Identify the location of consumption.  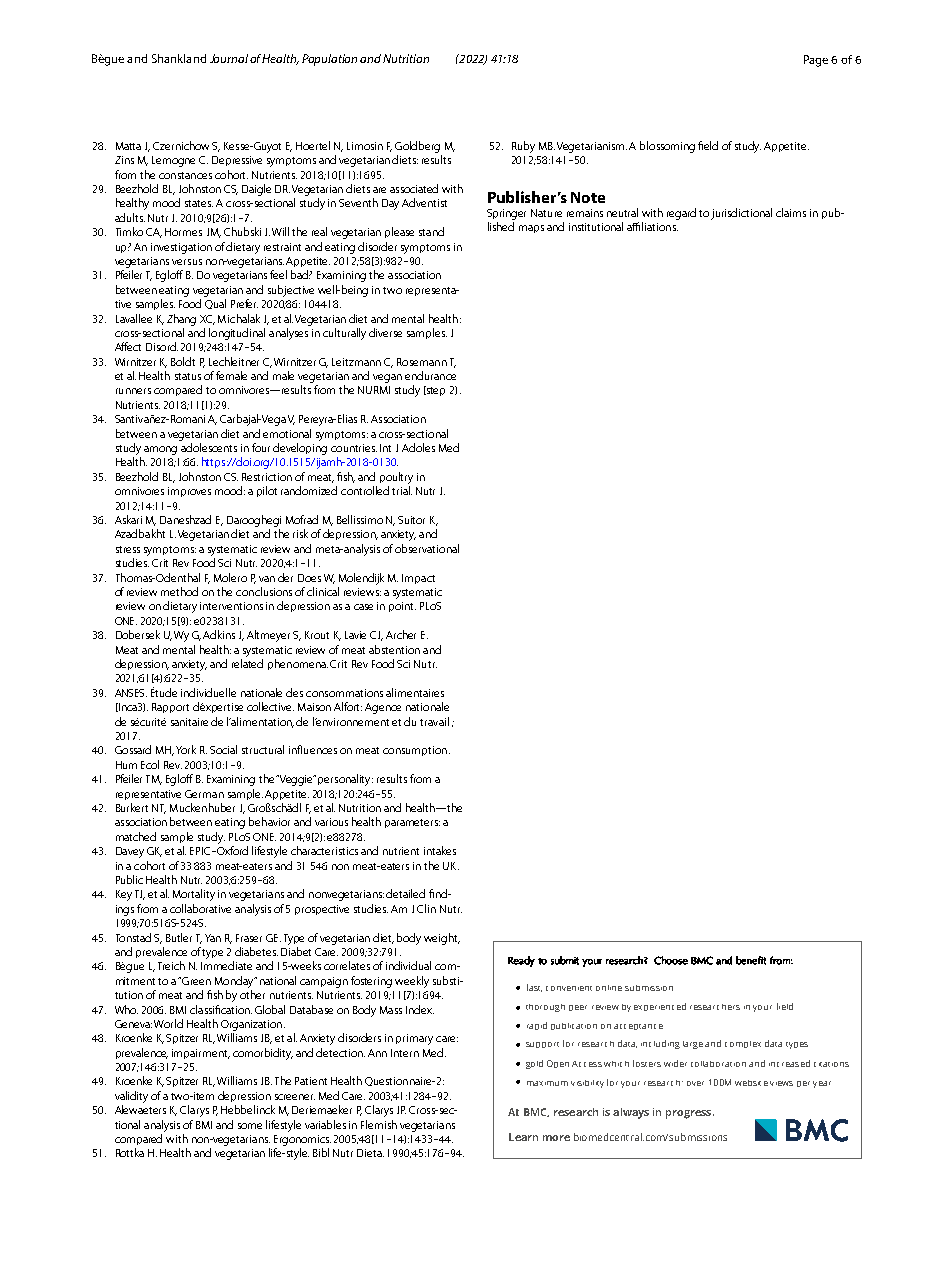
(415, 751).
